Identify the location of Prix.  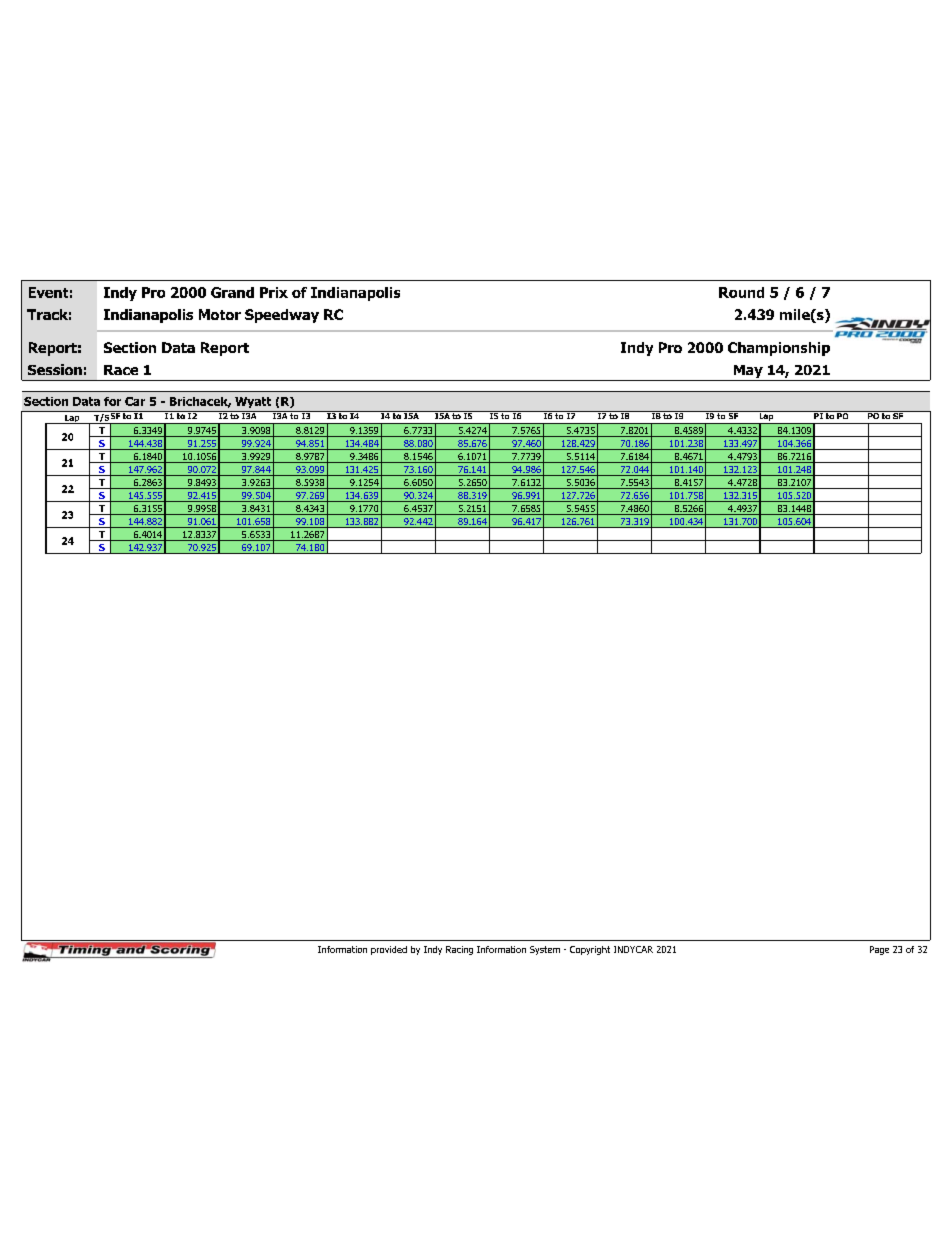
(274, 292).
